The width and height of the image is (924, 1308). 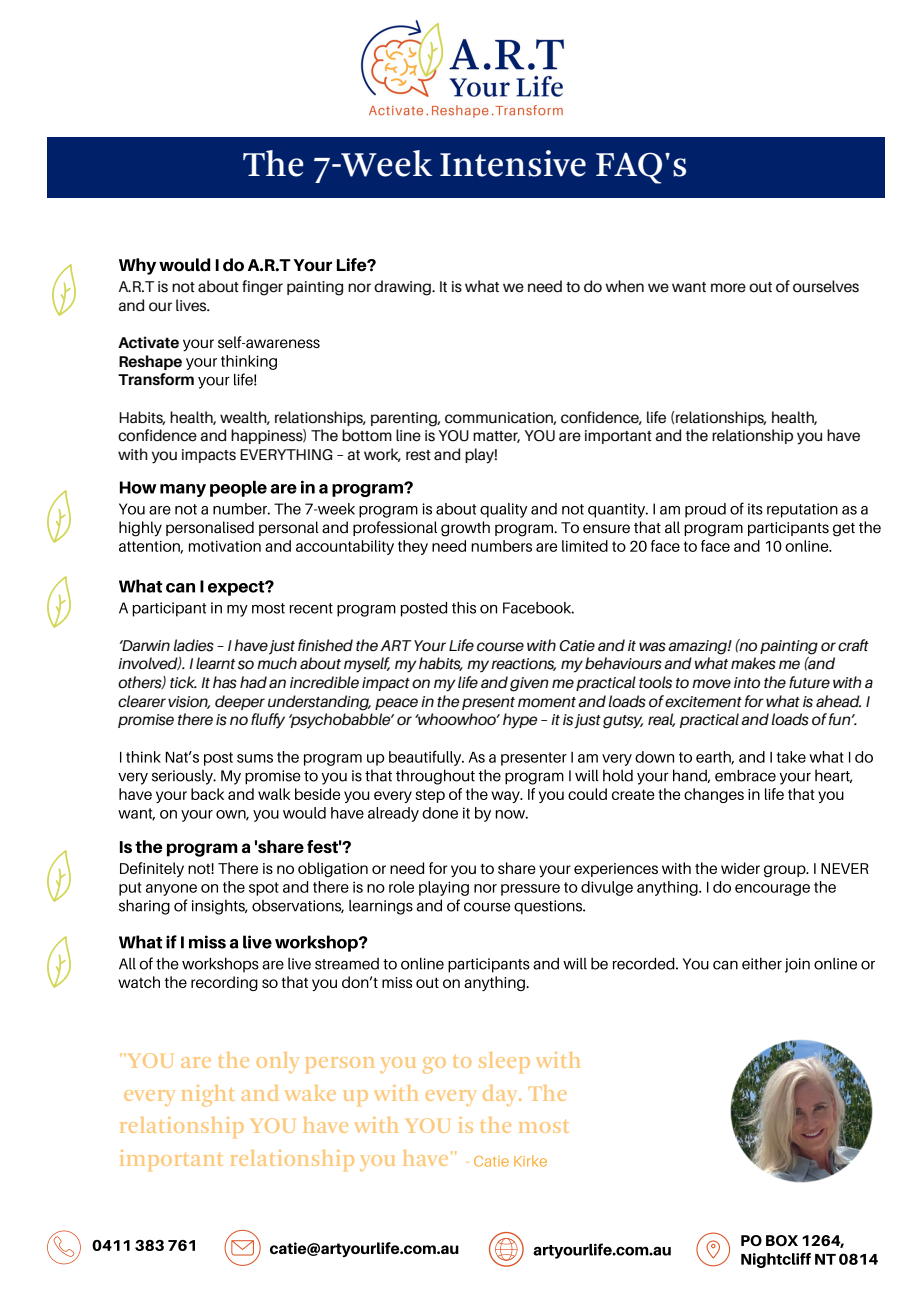 What do you see at coordinates (530, 890) in the image?
I see `pressure` at bounding box center [530, 890].
